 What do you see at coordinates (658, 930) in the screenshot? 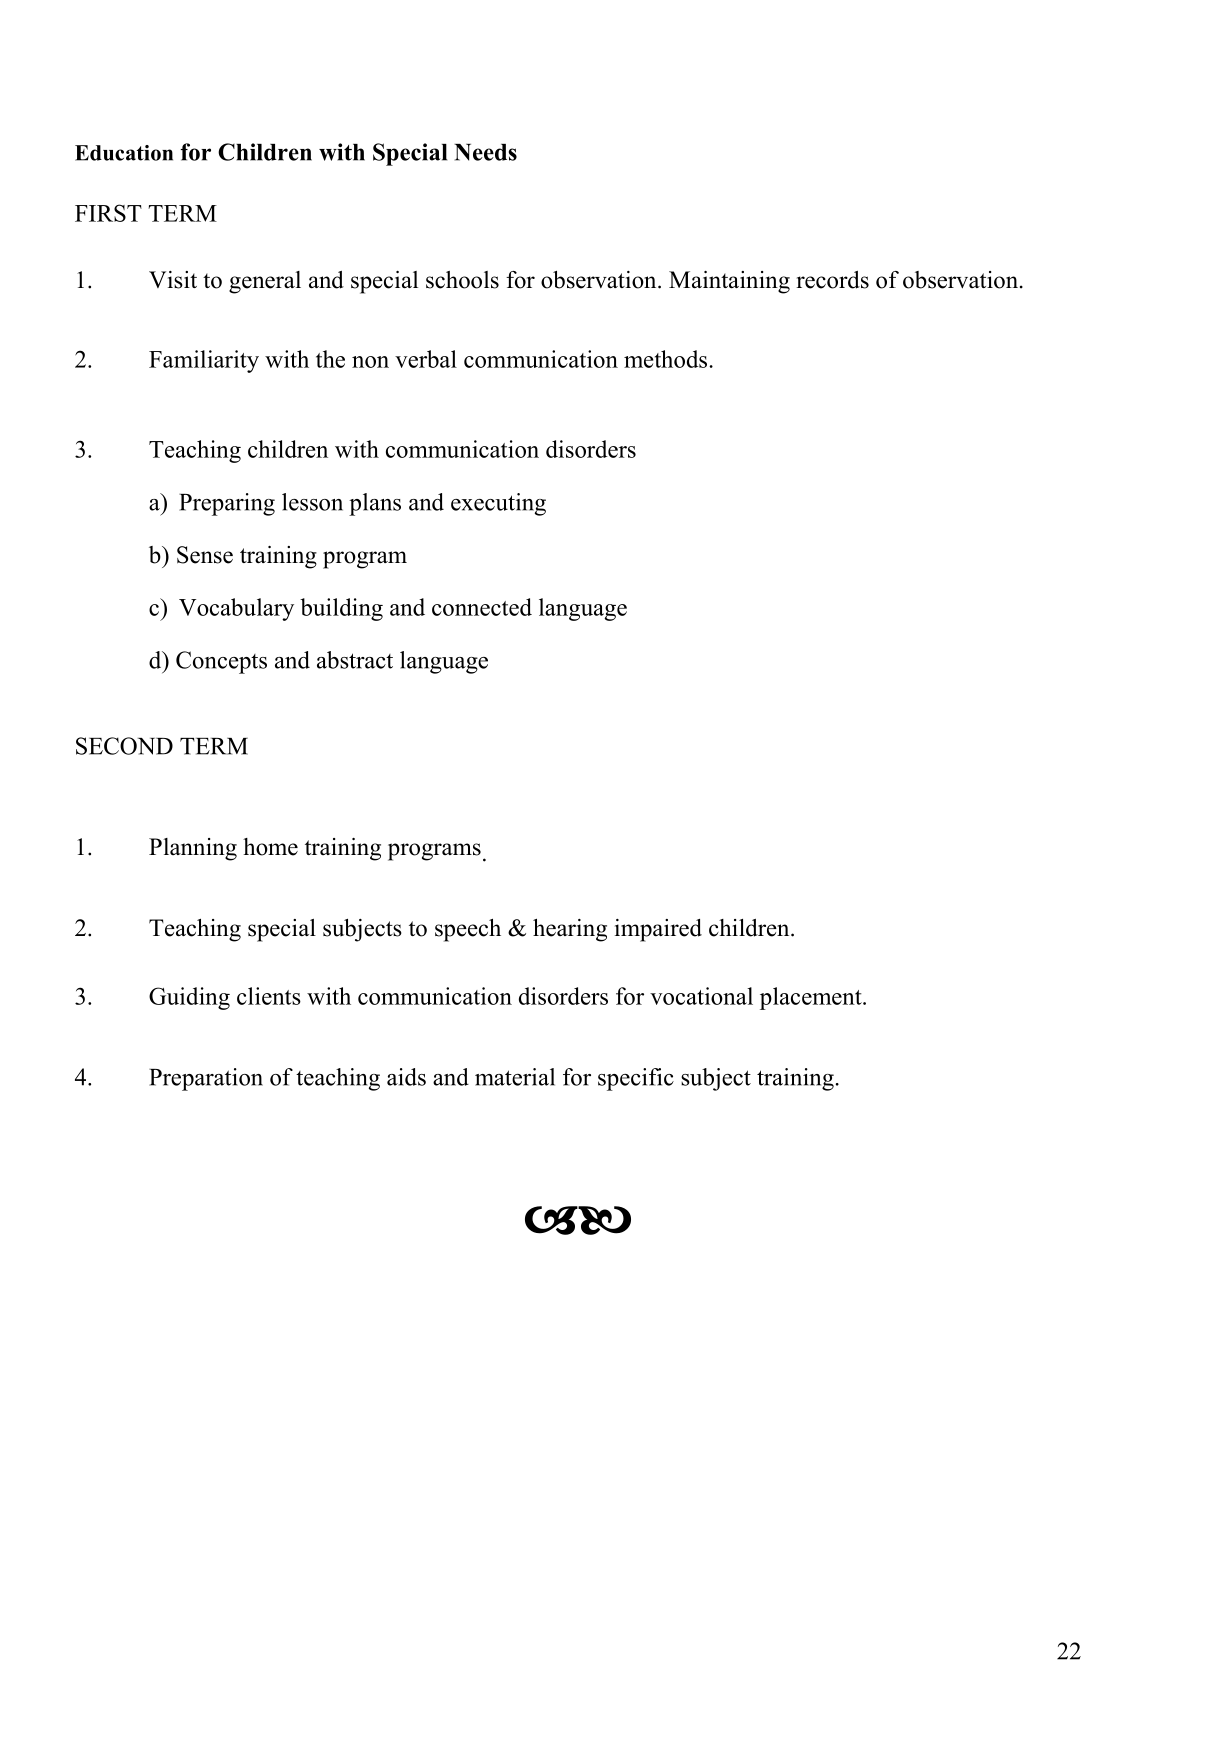
I see `impaired` at bounding box center [658, 930].
